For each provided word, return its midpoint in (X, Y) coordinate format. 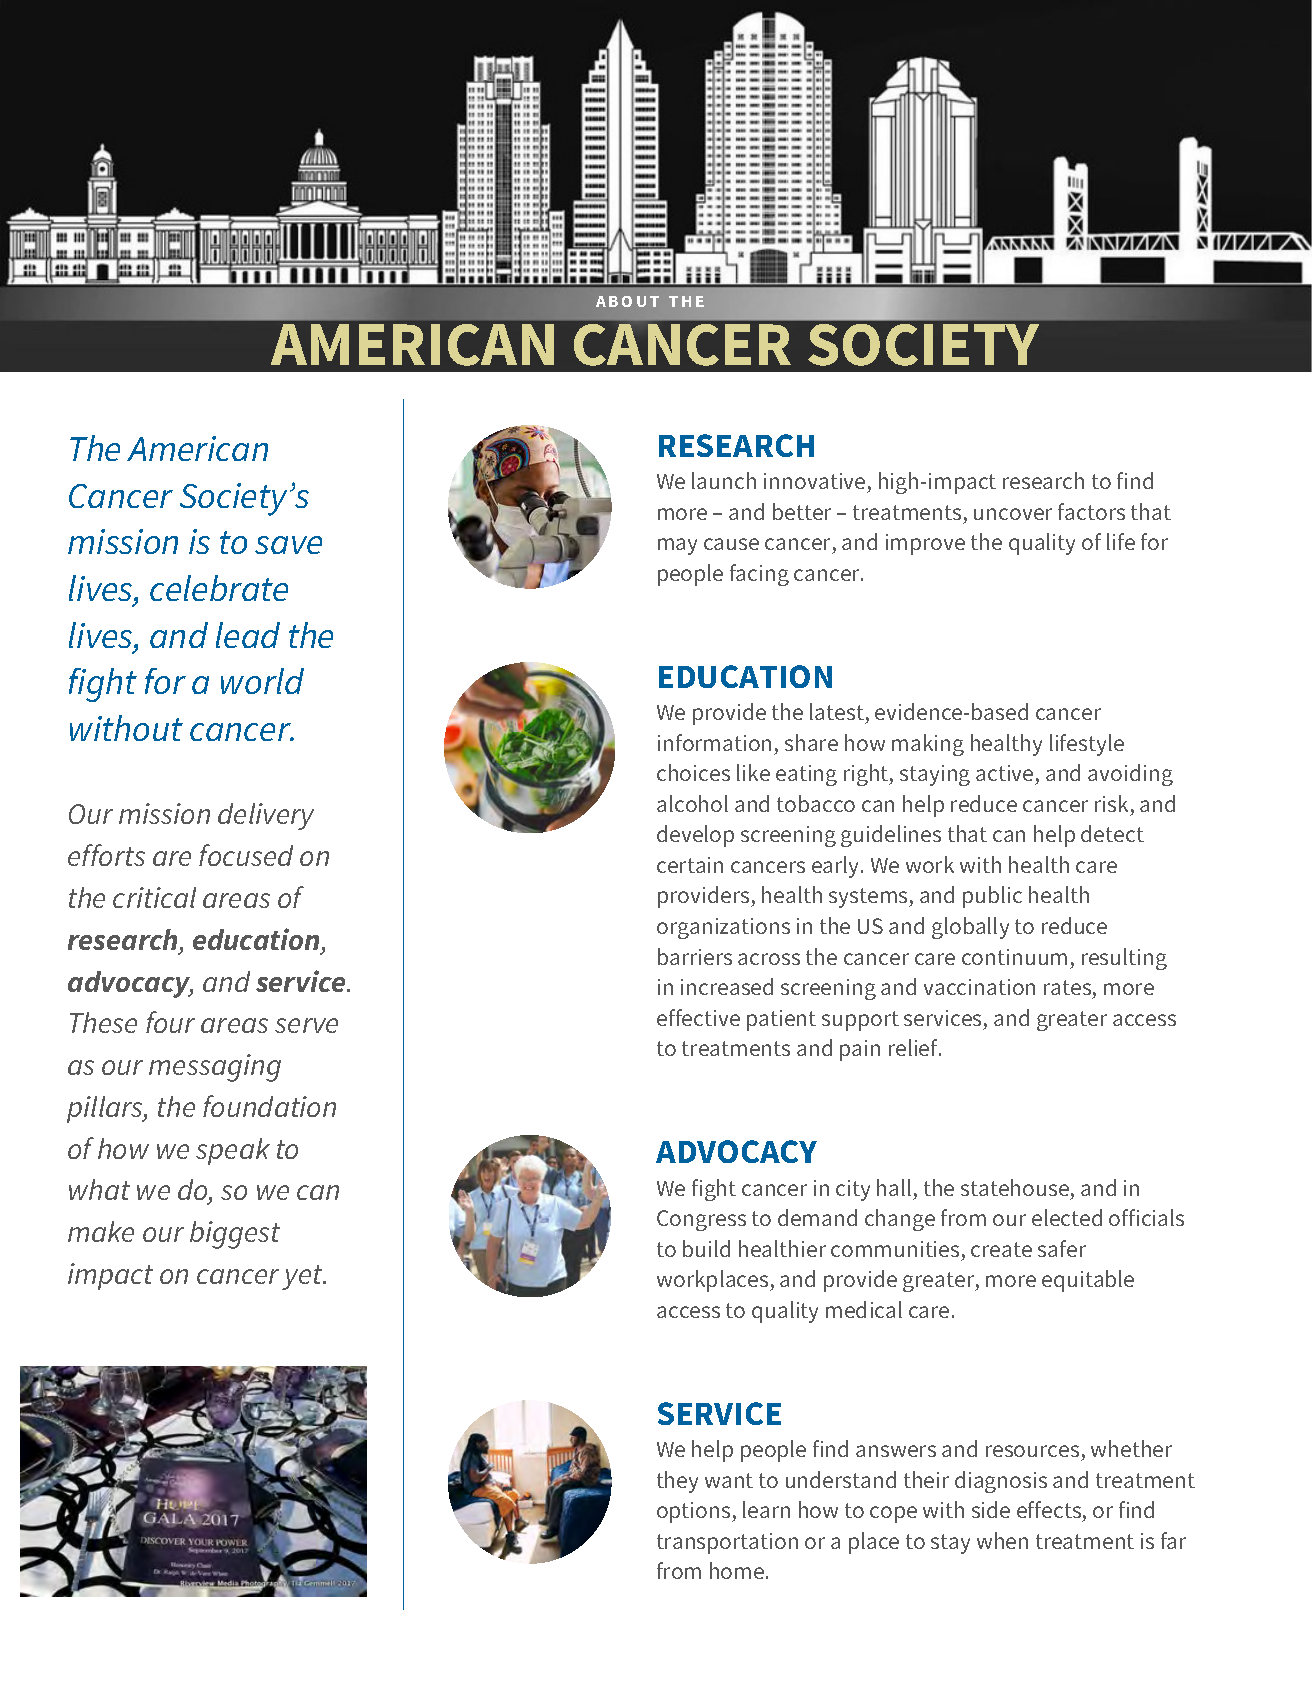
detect (1112, 833)
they (677, 1482)
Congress (701, 1220)
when (1002, 1540)
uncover (1013, 514)
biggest (235, 1235)
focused (246, 855)
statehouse (1015, 1187)
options (695, 1512)
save (288, 545)
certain (690, 865)
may (677, 546)
